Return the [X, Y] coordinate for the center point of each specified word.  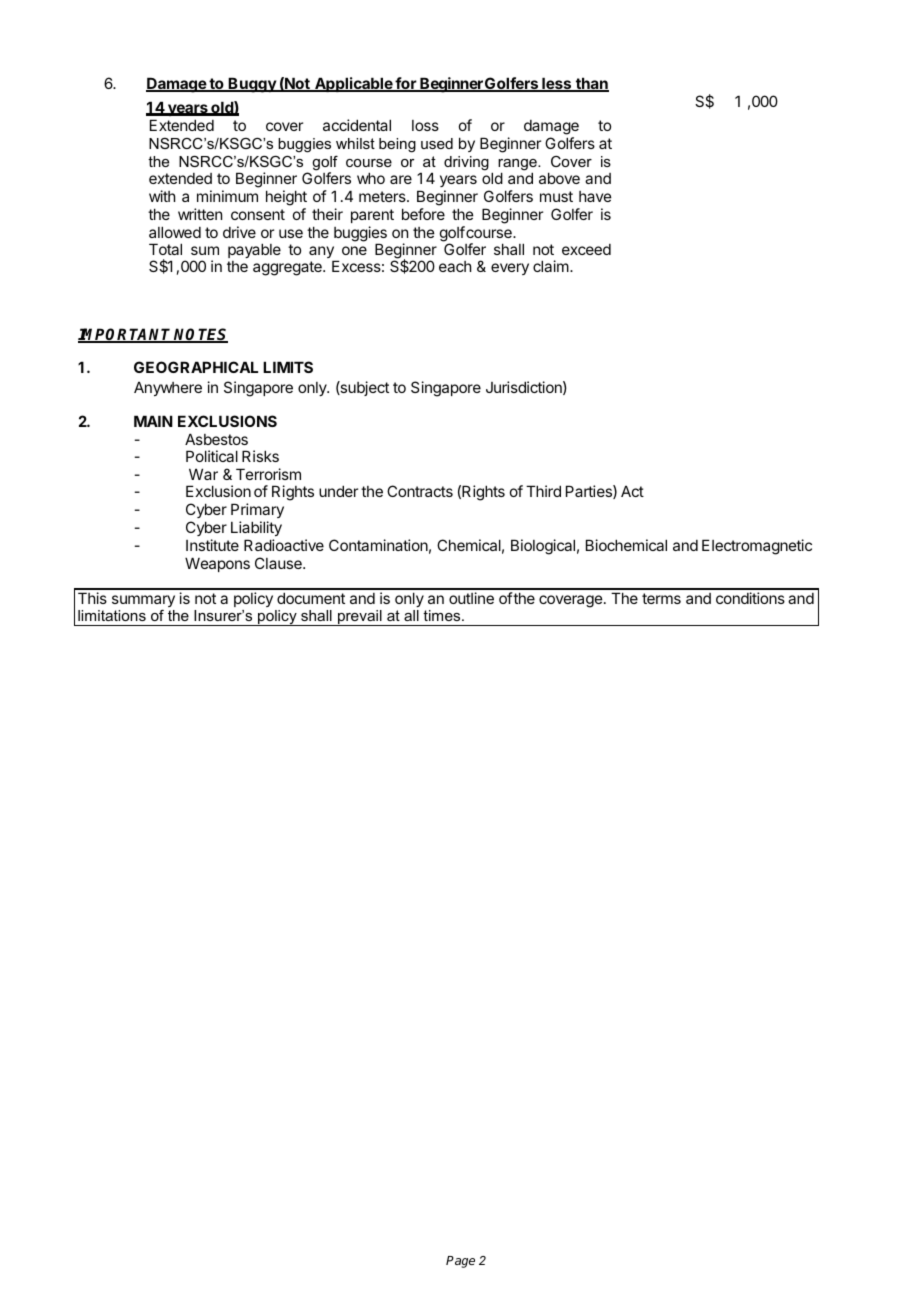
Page [460, 1262]
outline [471, 598]
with [162, 196]
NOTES [200, 335]
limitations [112, 615]
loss [425, 125]
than [591, 84]
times [443, 615]
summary [143, 603]
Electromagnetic [757, 547]
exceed [586, 249]
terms [661, 598]
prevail [360, 618]
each [455, 266]
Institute [212, 545]
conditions [750, 598]
